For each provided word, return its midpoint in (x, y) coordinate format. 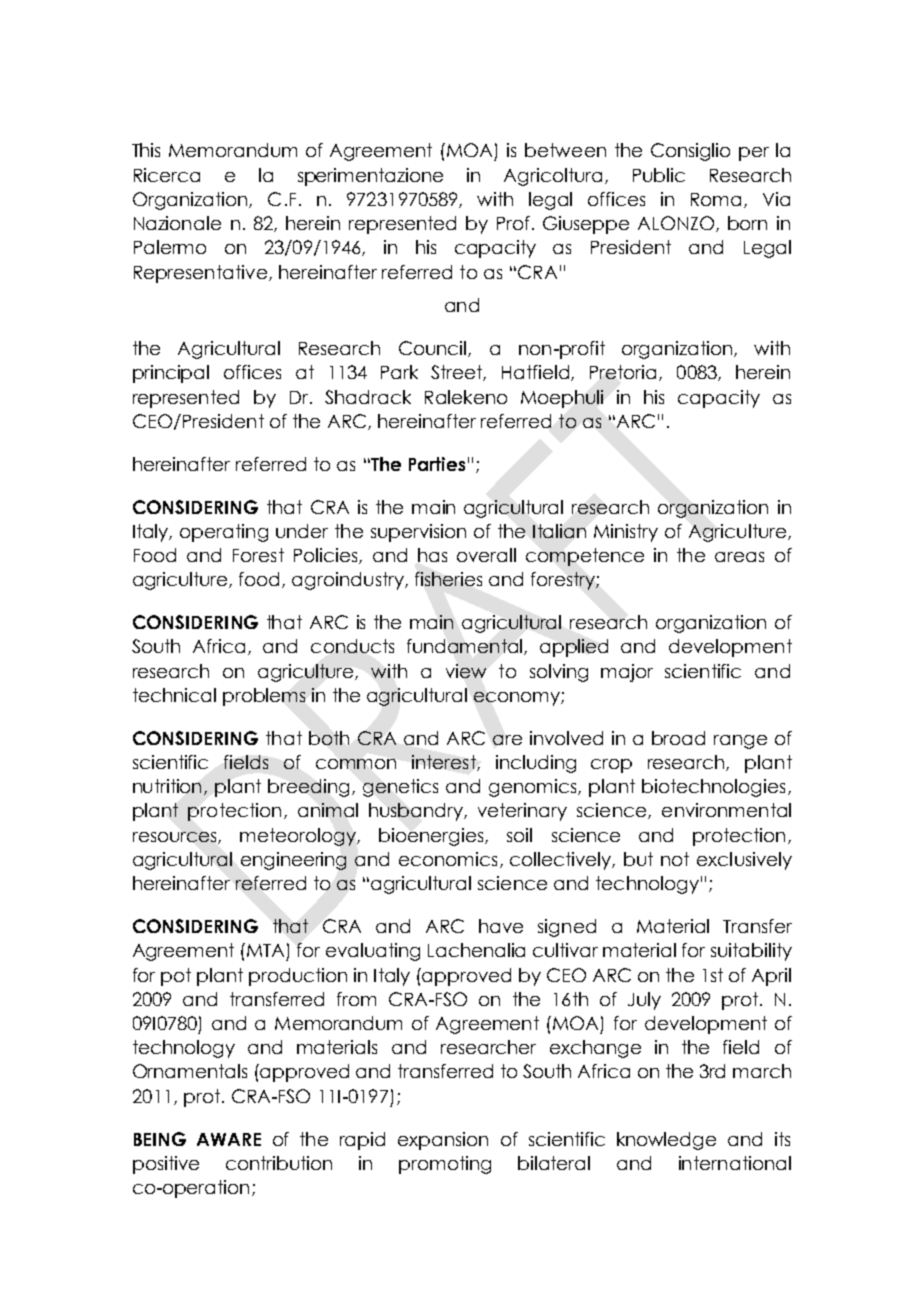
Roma (716, 199)
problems (264, 697)
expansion (443, 1141)
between (565, 150)
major (627, 673)
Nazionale (177, 223)
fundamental (466, 647)
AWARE (229, 1139)
